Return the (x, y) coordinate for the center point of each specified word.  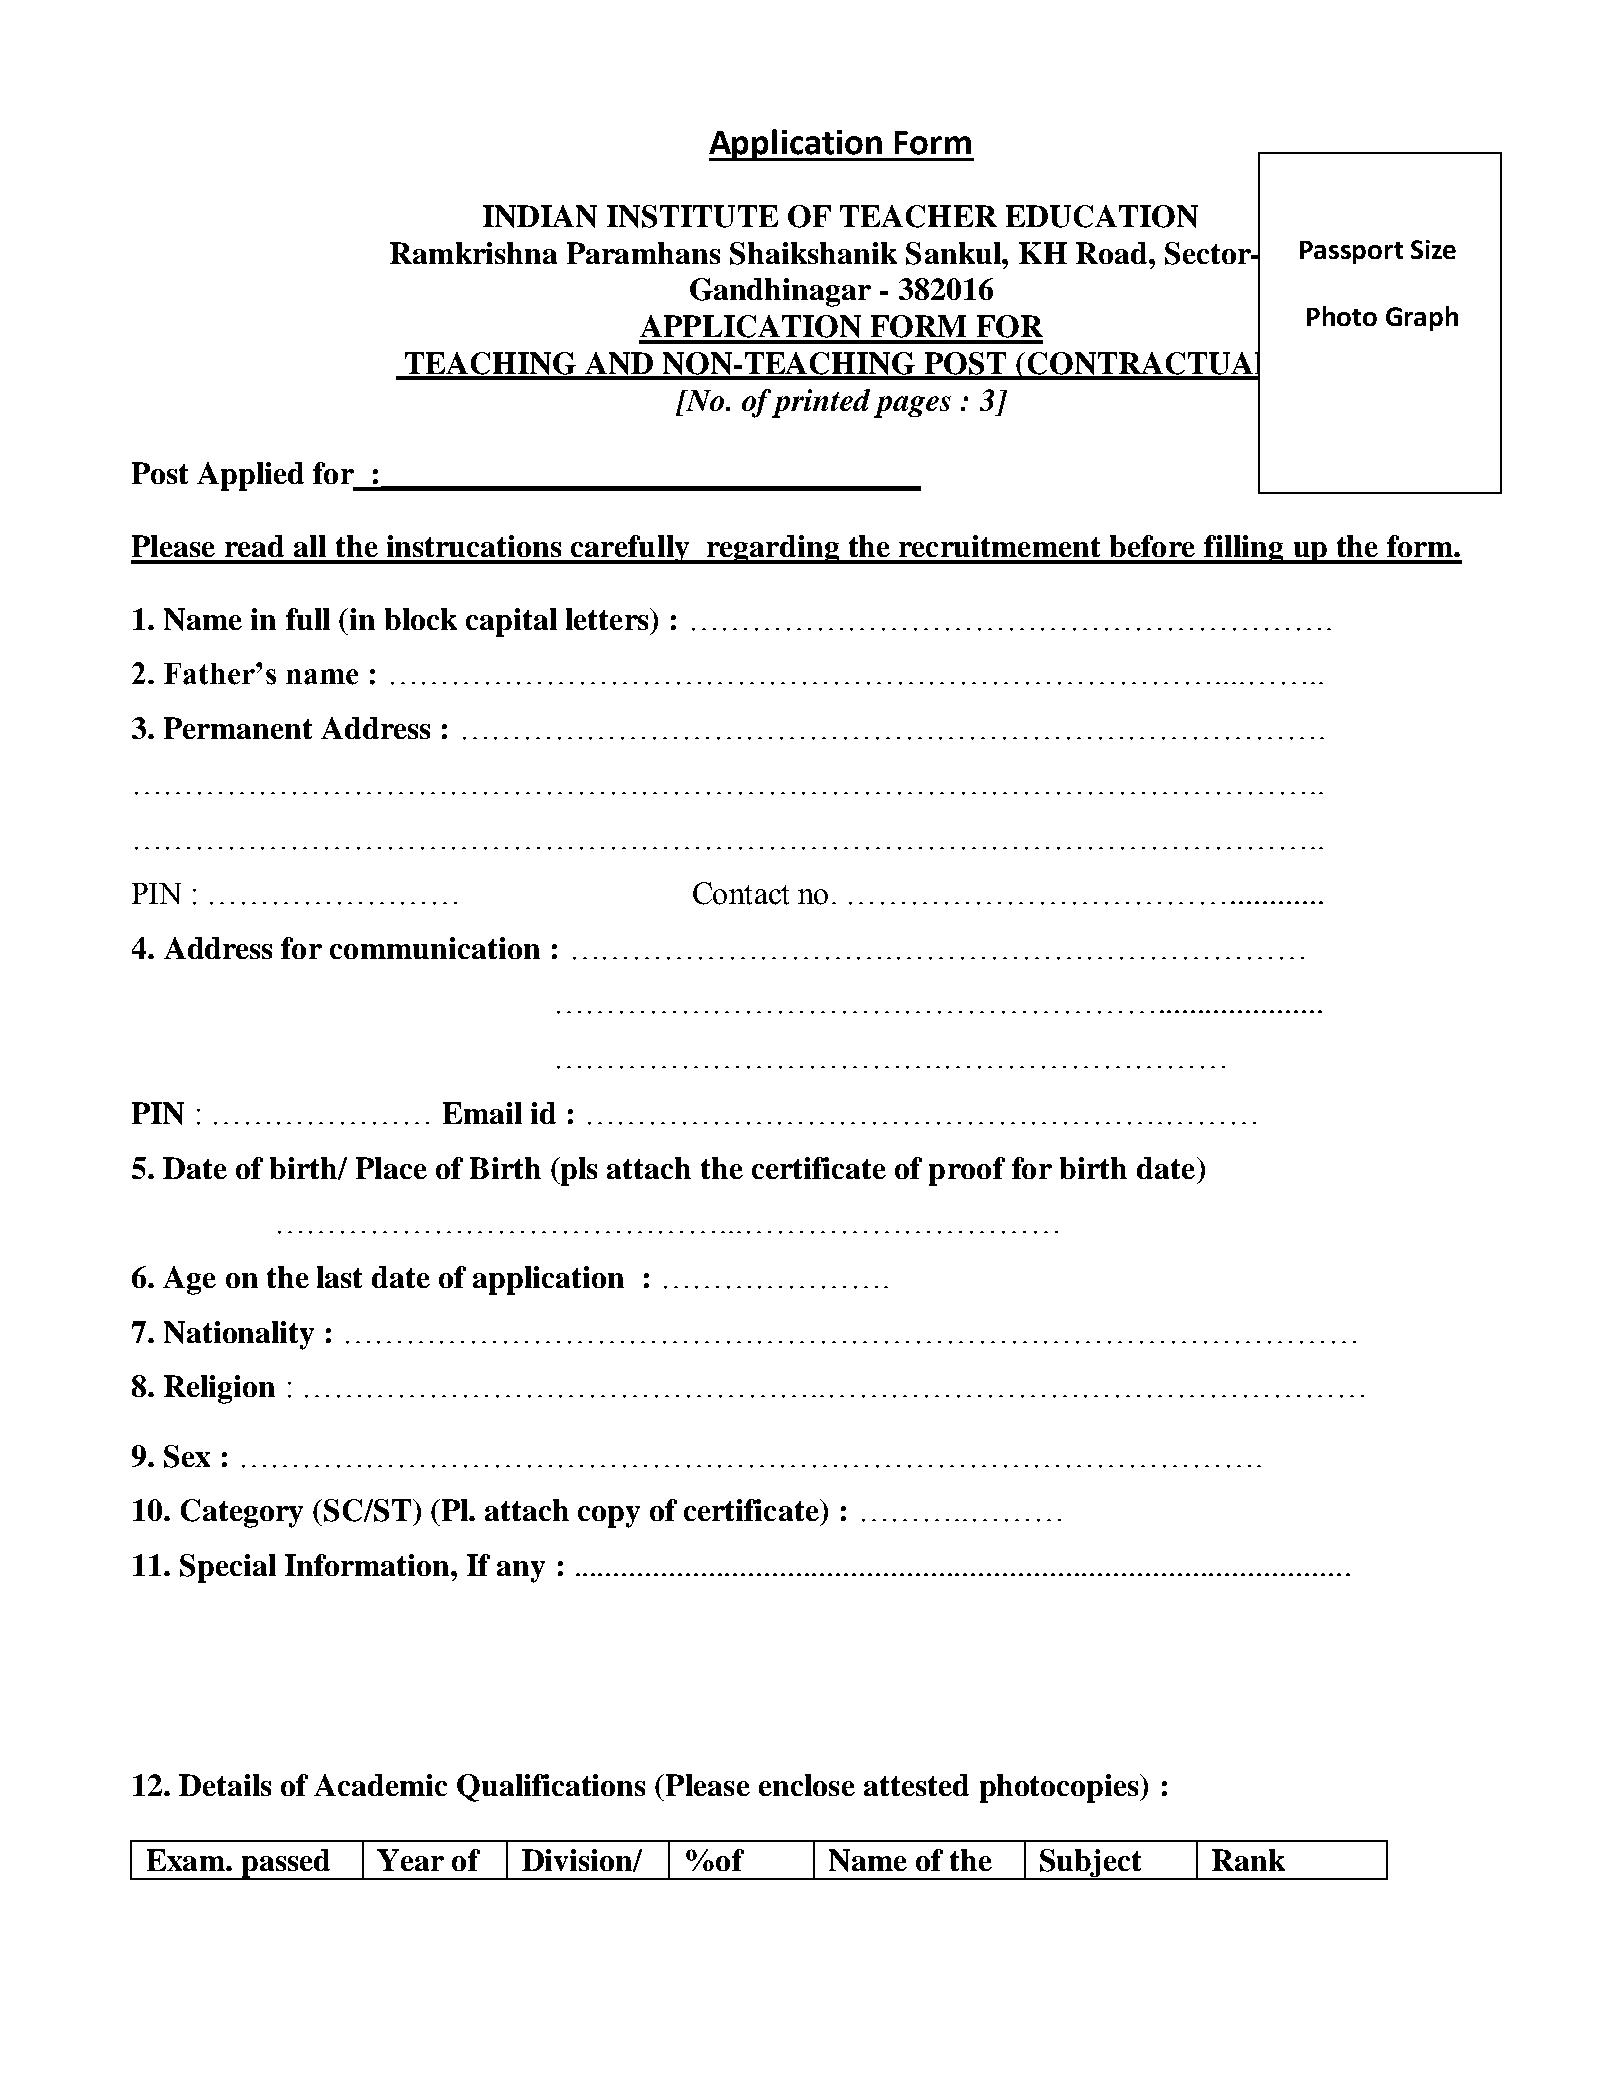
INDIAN (540, 216)
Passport (1351, 252)
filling (1244, 549)
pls (578, 1171)
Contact (741, 893)
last (339, 1277)
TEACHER (918, 216)
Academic (380, 1785)
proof (967, 1171)
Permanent (238, 728)
